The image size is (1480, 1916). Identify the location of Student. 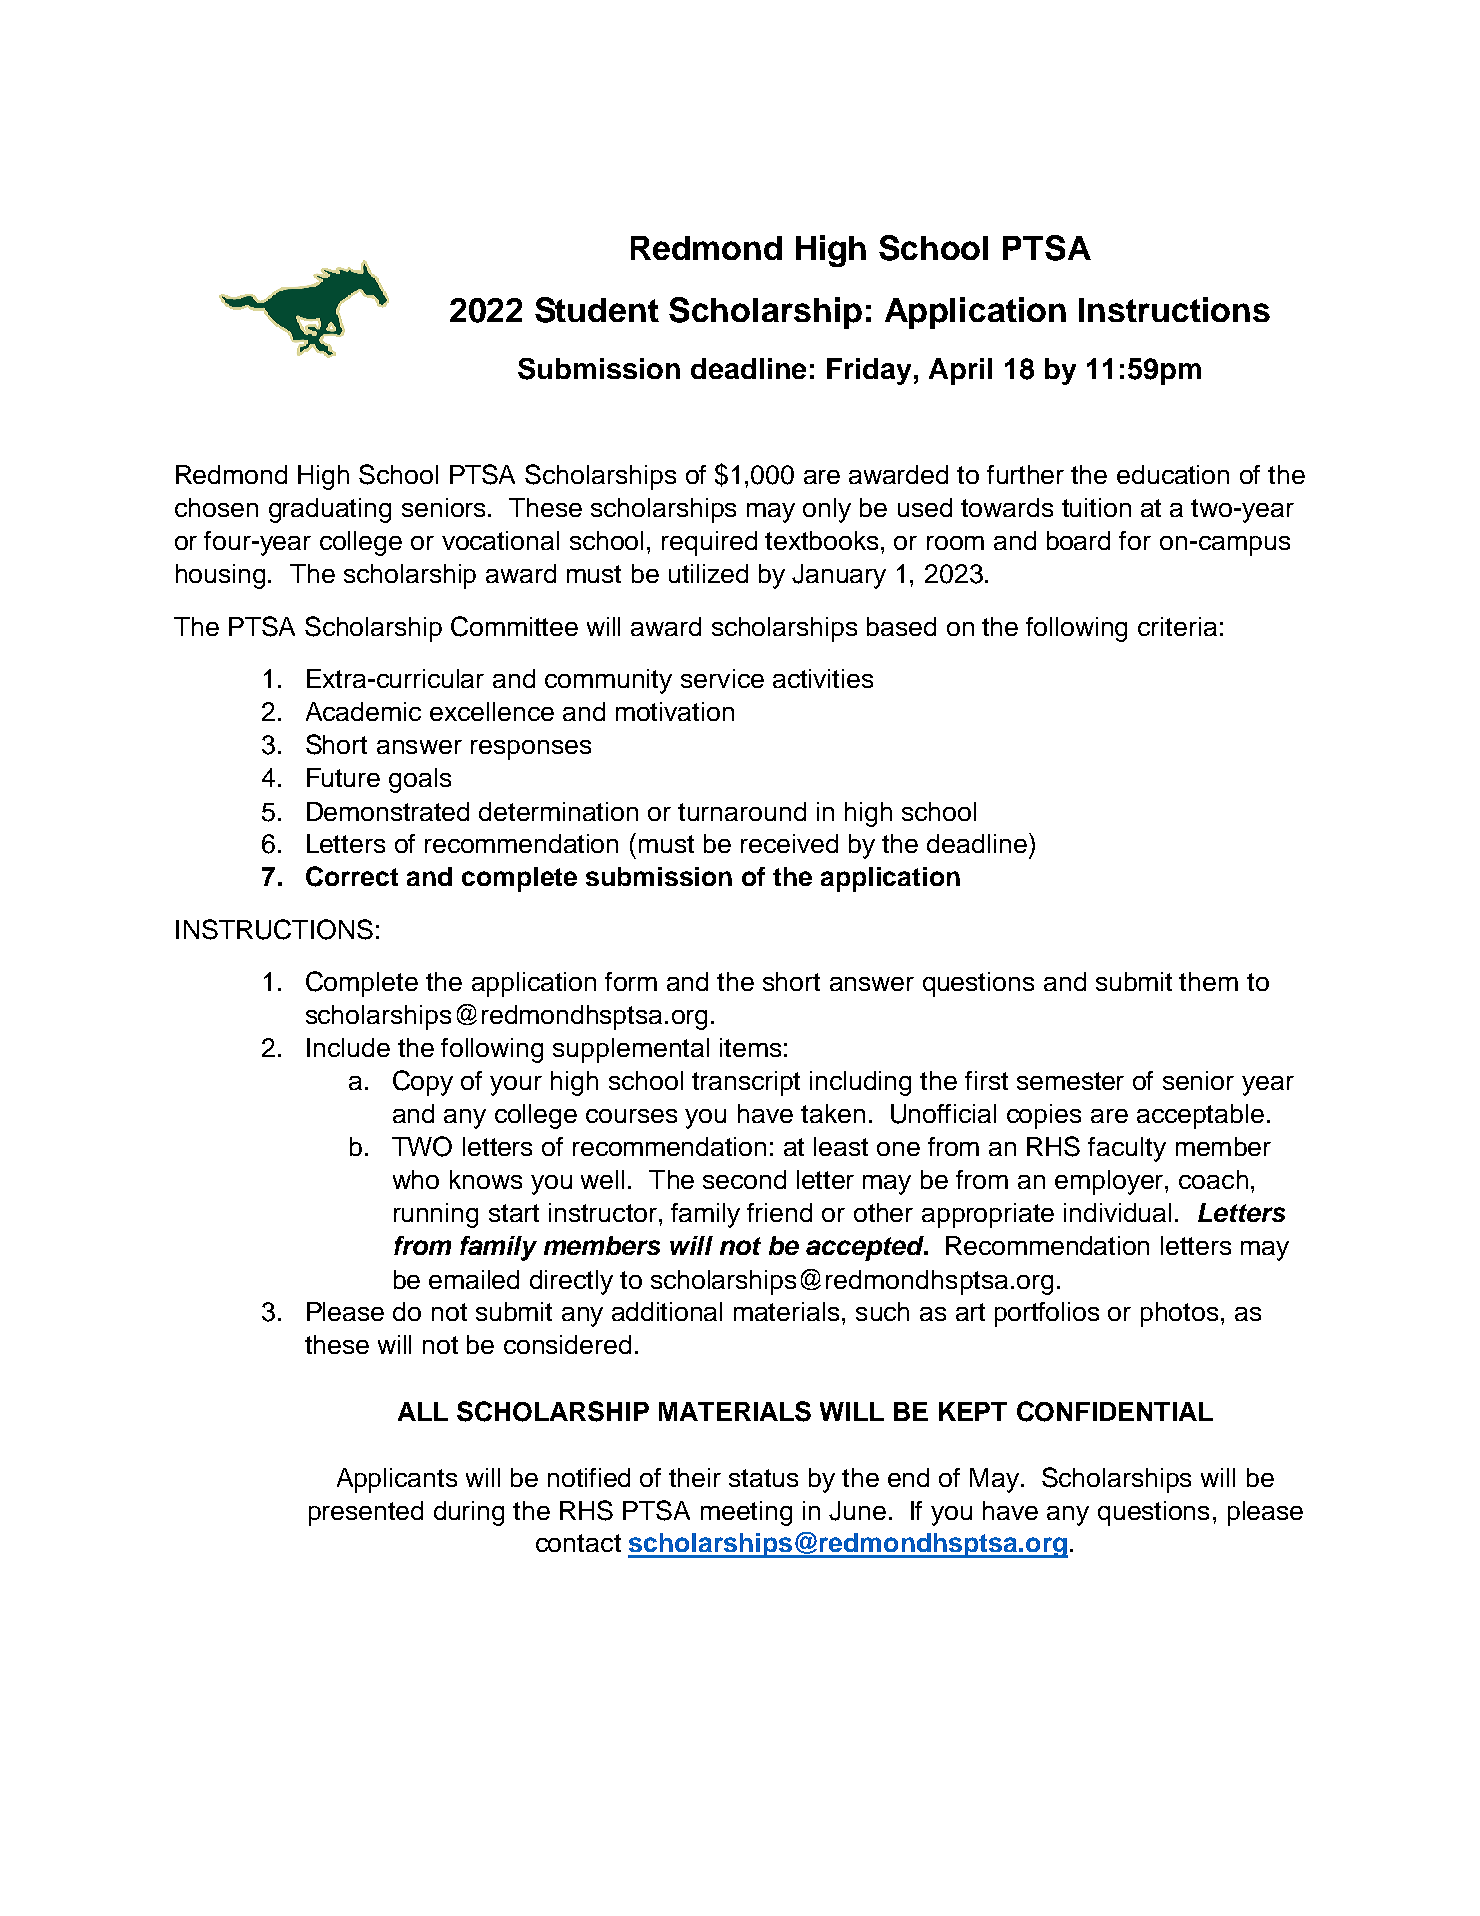
(597, 310).
